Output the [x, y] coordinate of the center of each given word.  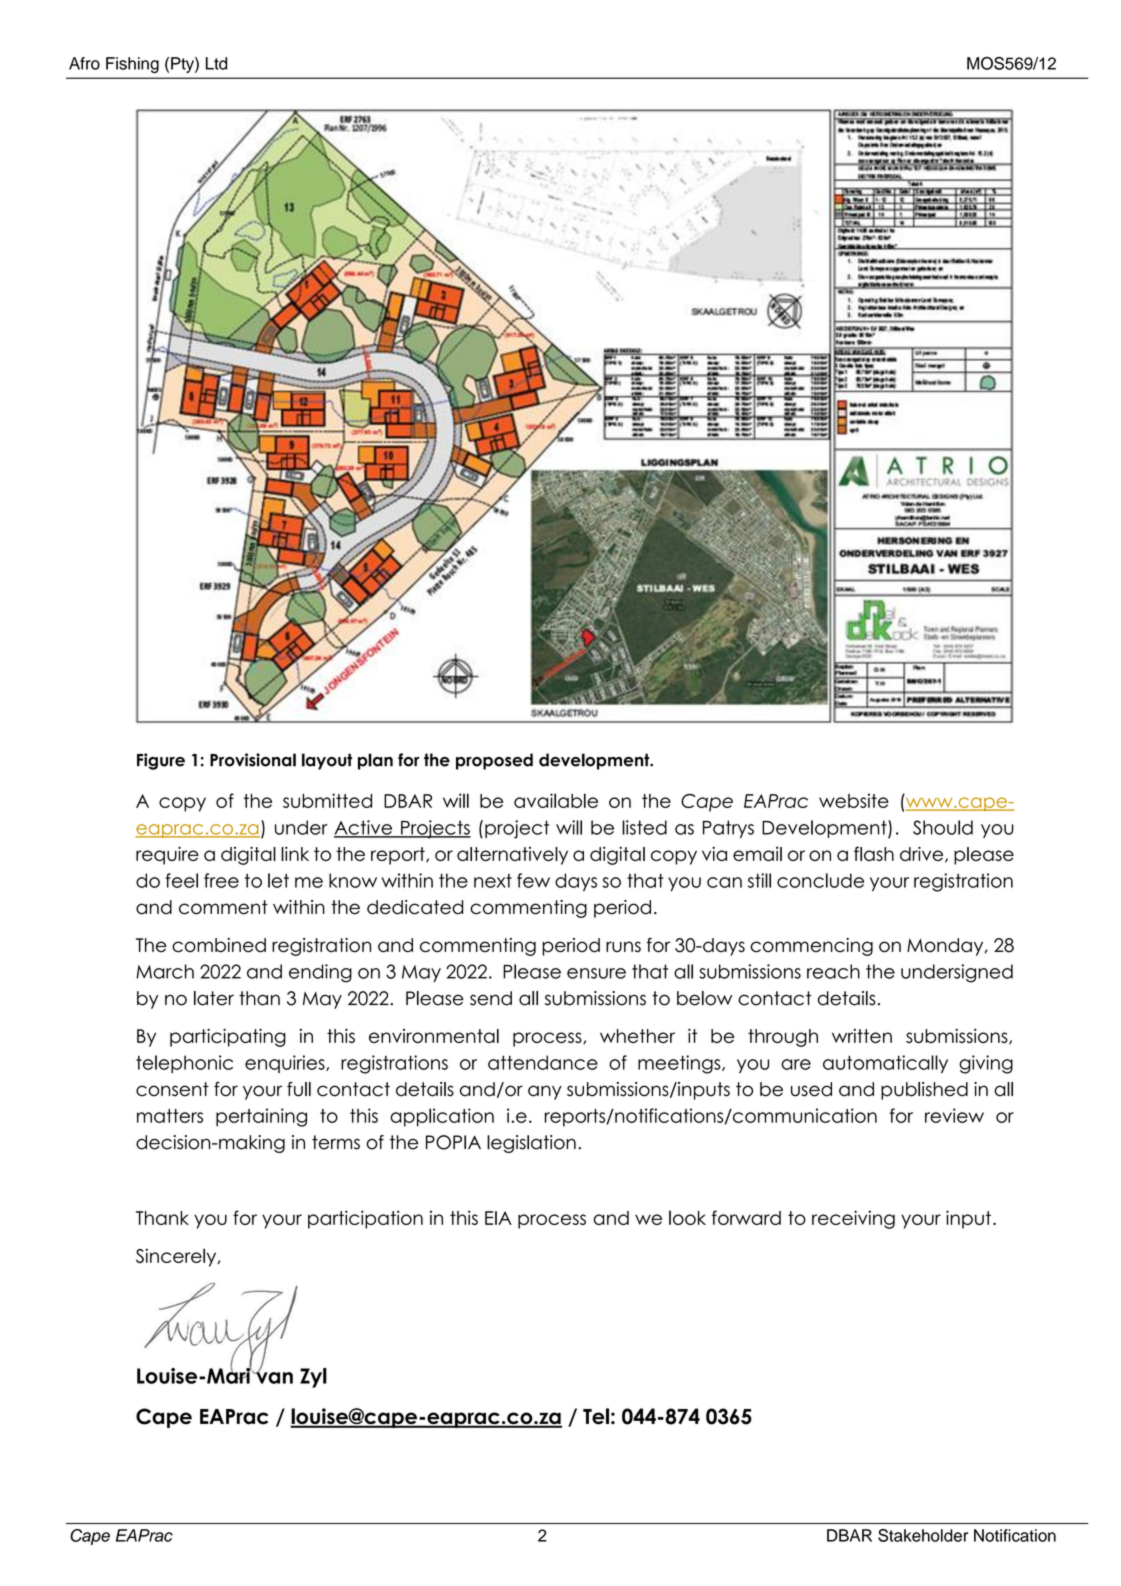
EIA [498, 1218]
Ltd [216, 63]
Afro [84, 63]
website [854, 800]
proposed [494, 761]
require [167, 855]
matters [170, 1116]
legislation [531, 1144]
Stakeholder [923, 1535]
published [924, 1091]
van [273, 1377]
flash [874, 853]
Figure [161, 761]
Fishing [132, 65]
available [556, 800]
